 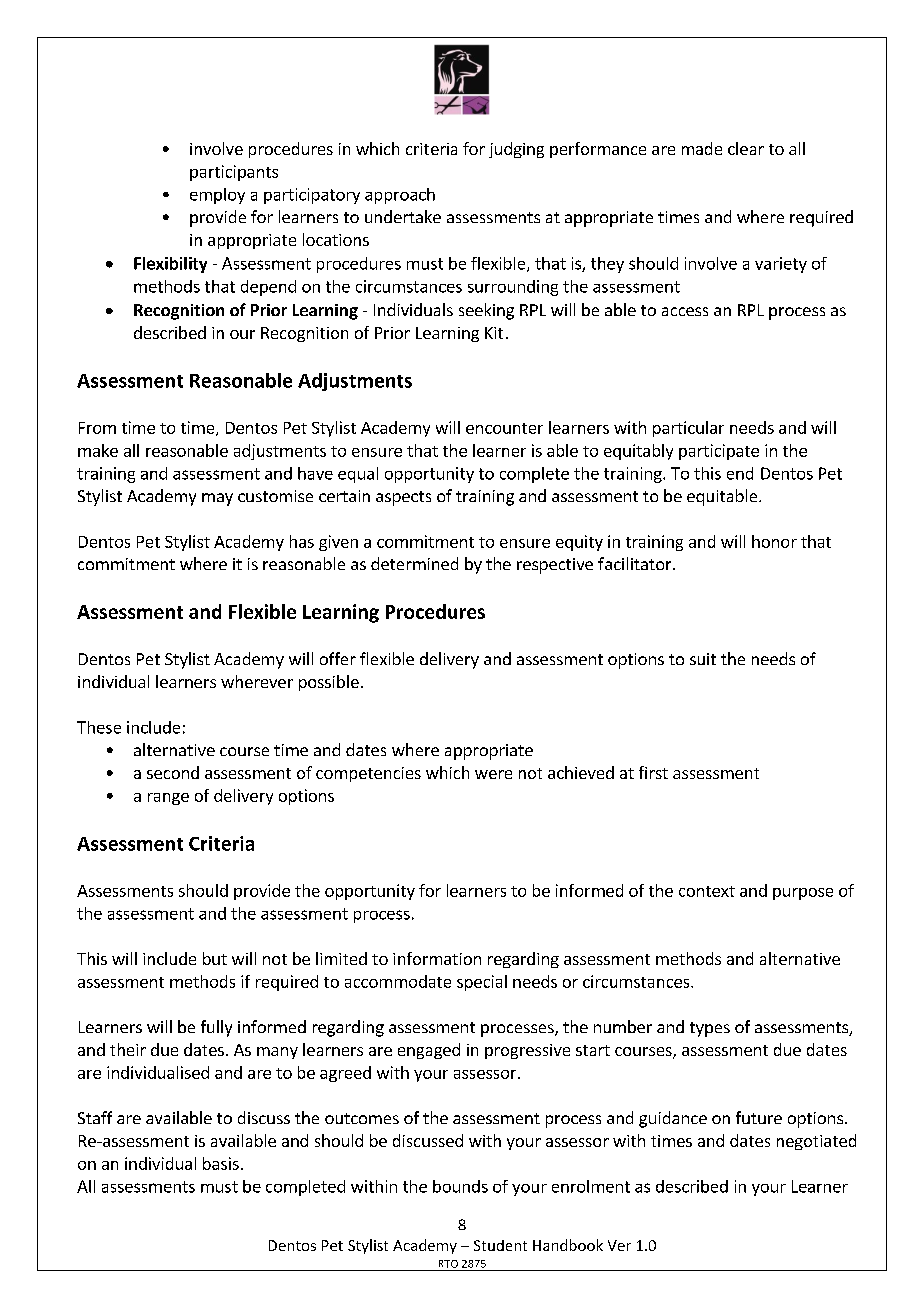 What do you see at coordinates (703, 659) in the screenshot?
I see `suit` at bounding box center [703, 659].
